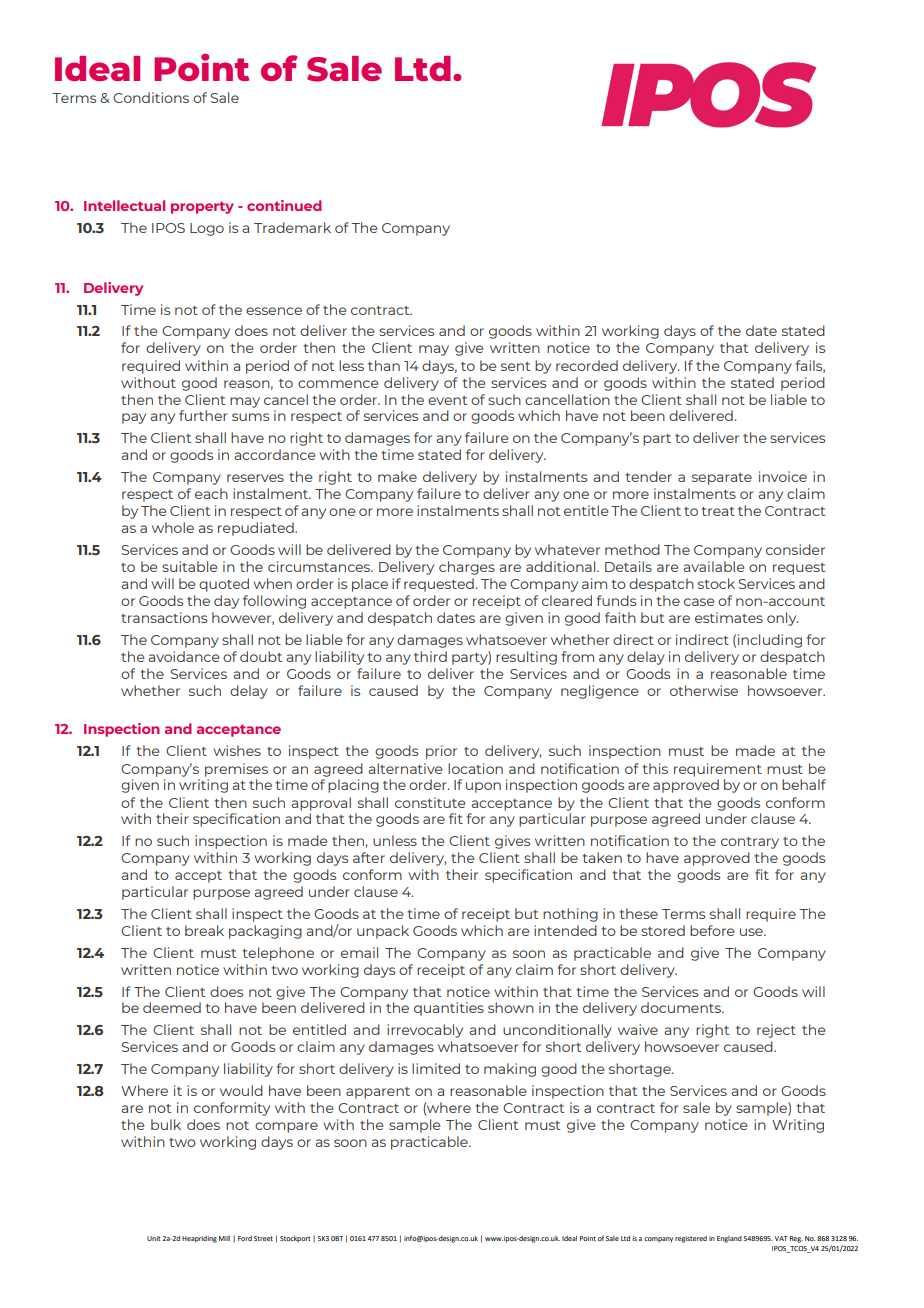 Image resolution: width=924 pixels, height=1308 pixels. Describe the element at coordinates (704, 690) in the image. I see `otherwise` at that location.
